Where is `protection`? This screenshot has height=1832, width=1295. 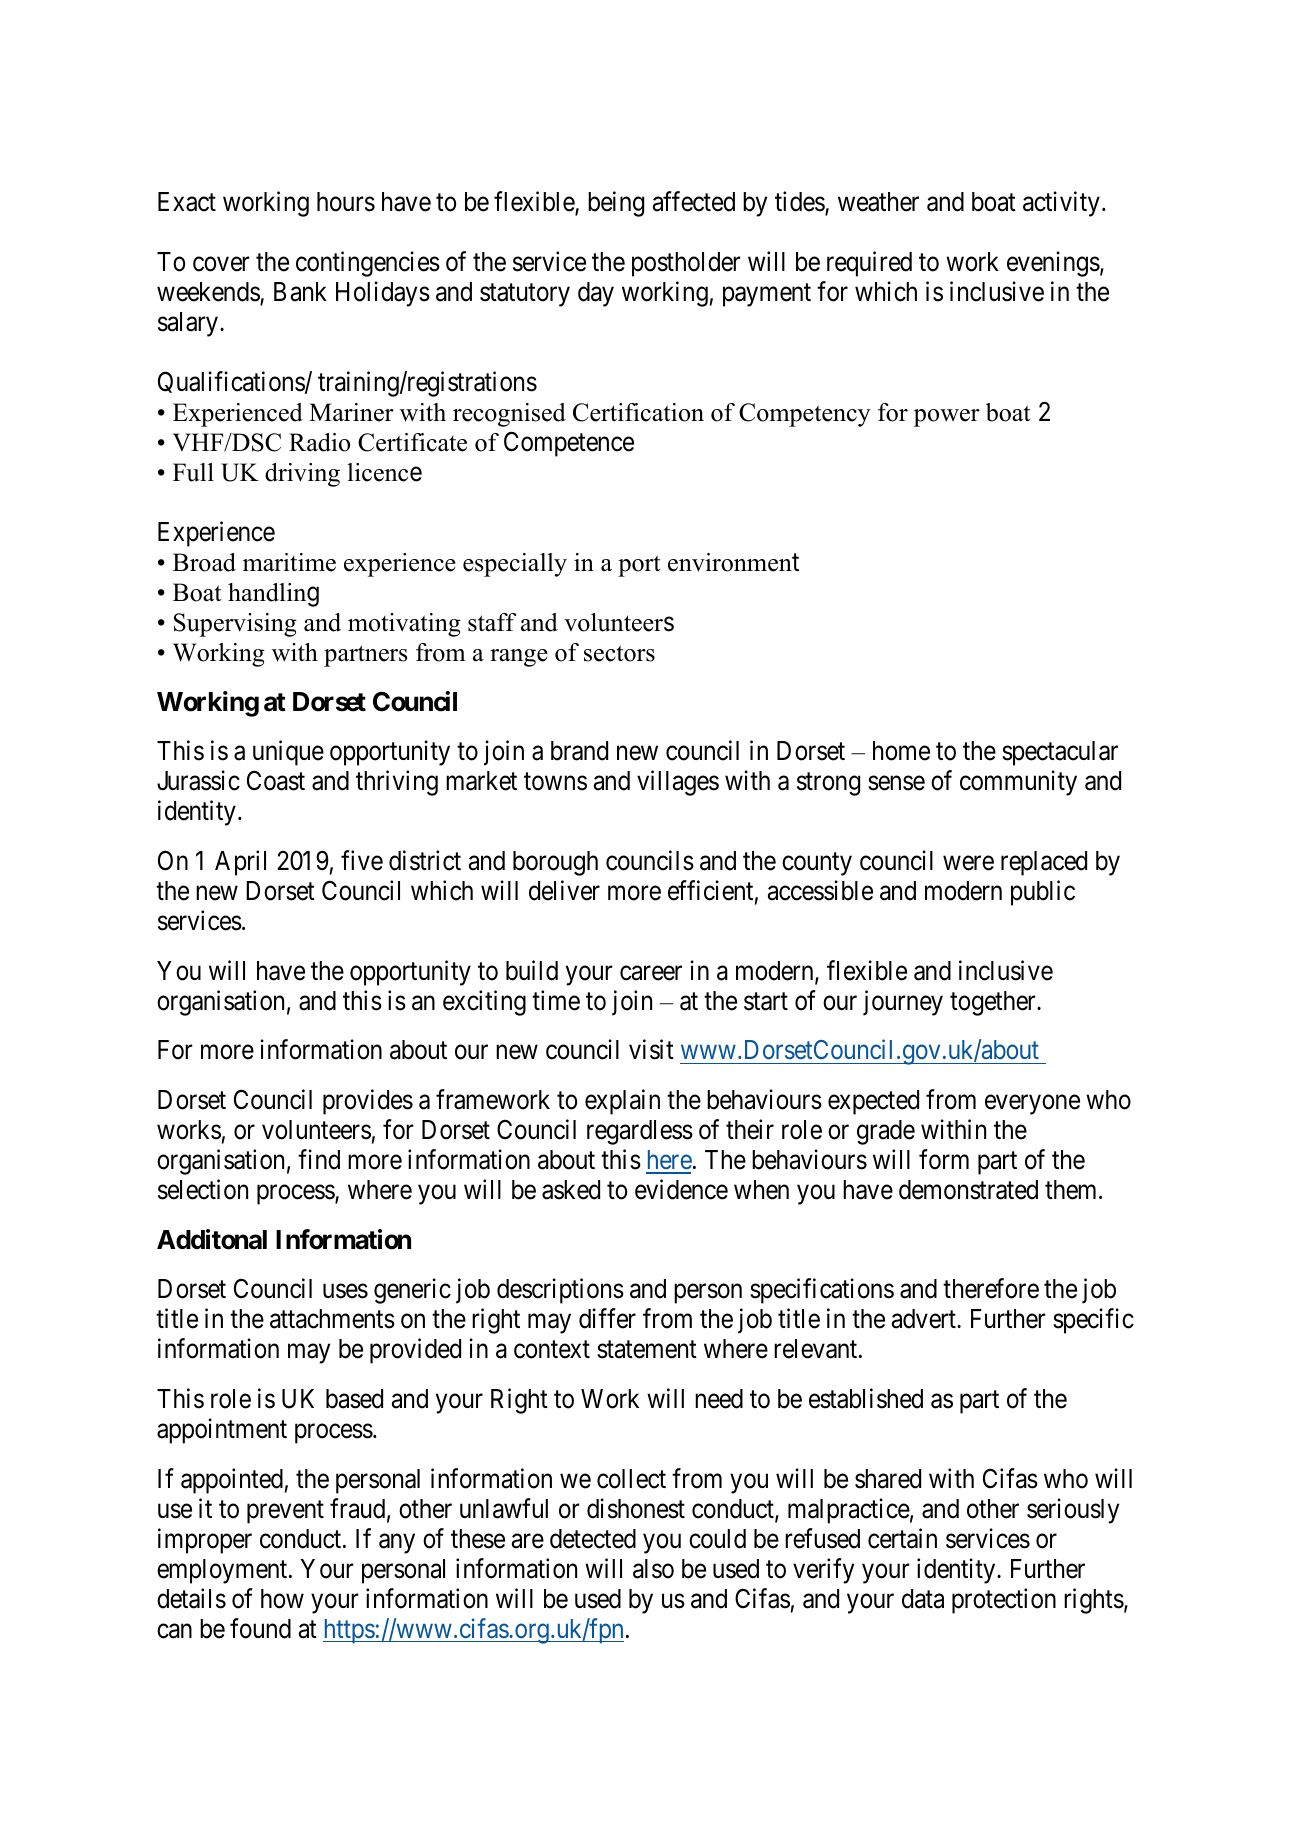
protection is located at coordinates (1004, 1601).
